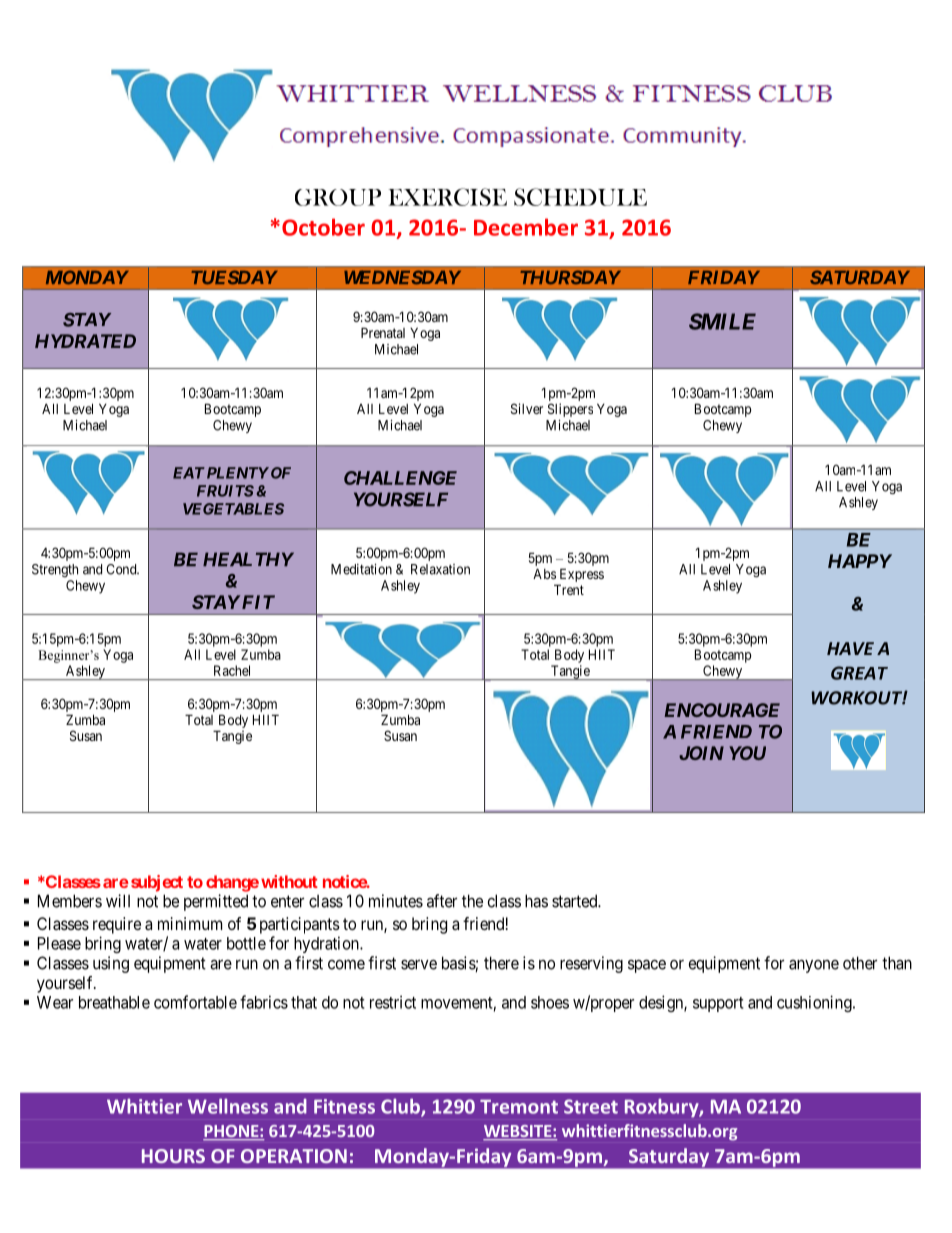  I want to click on PLENTY, so click(236, 473).
